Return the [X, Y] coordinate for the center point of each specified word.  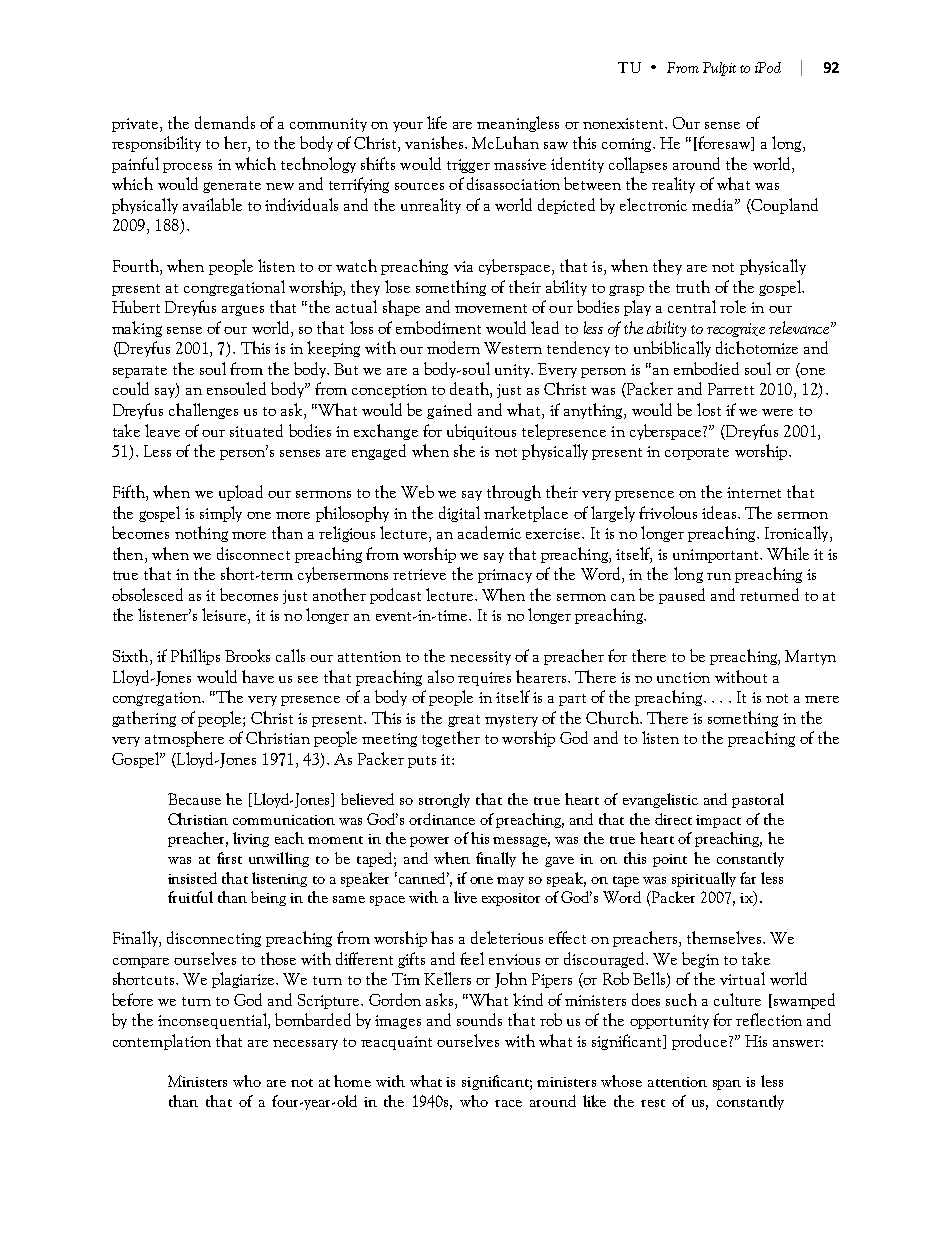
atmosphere [184, 739]
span [727, 1085]
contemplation [162, 1042]
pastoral [758, 800]
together [451, 739]
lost [709, 409]
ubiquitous [481, 432]
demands [225, 122]
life [437, 122]
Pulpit [719, 69]
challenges [203, 411]
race [508, 1103]
